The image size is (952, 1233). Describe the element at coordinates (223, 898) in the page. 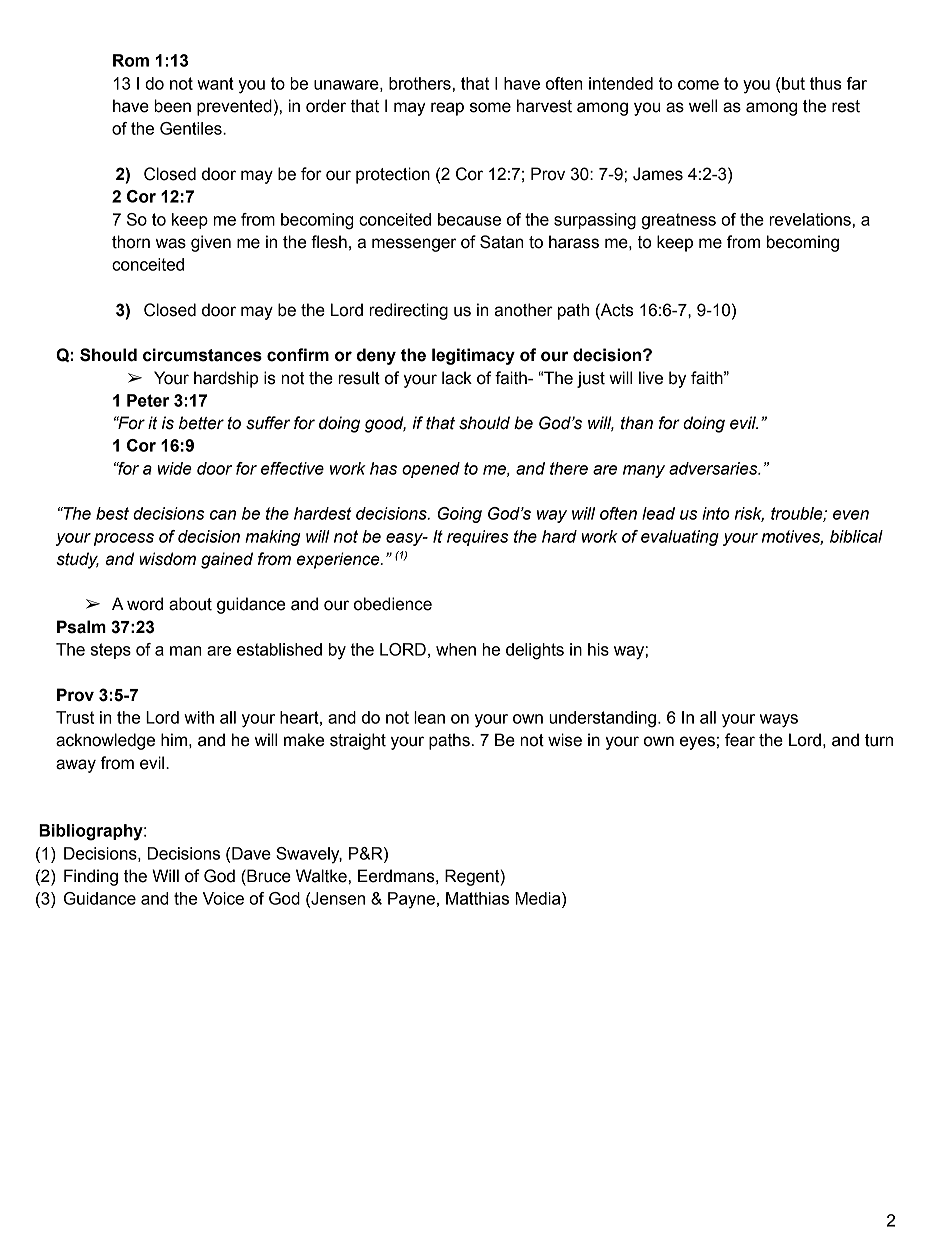

I see `Voice` at that location.
